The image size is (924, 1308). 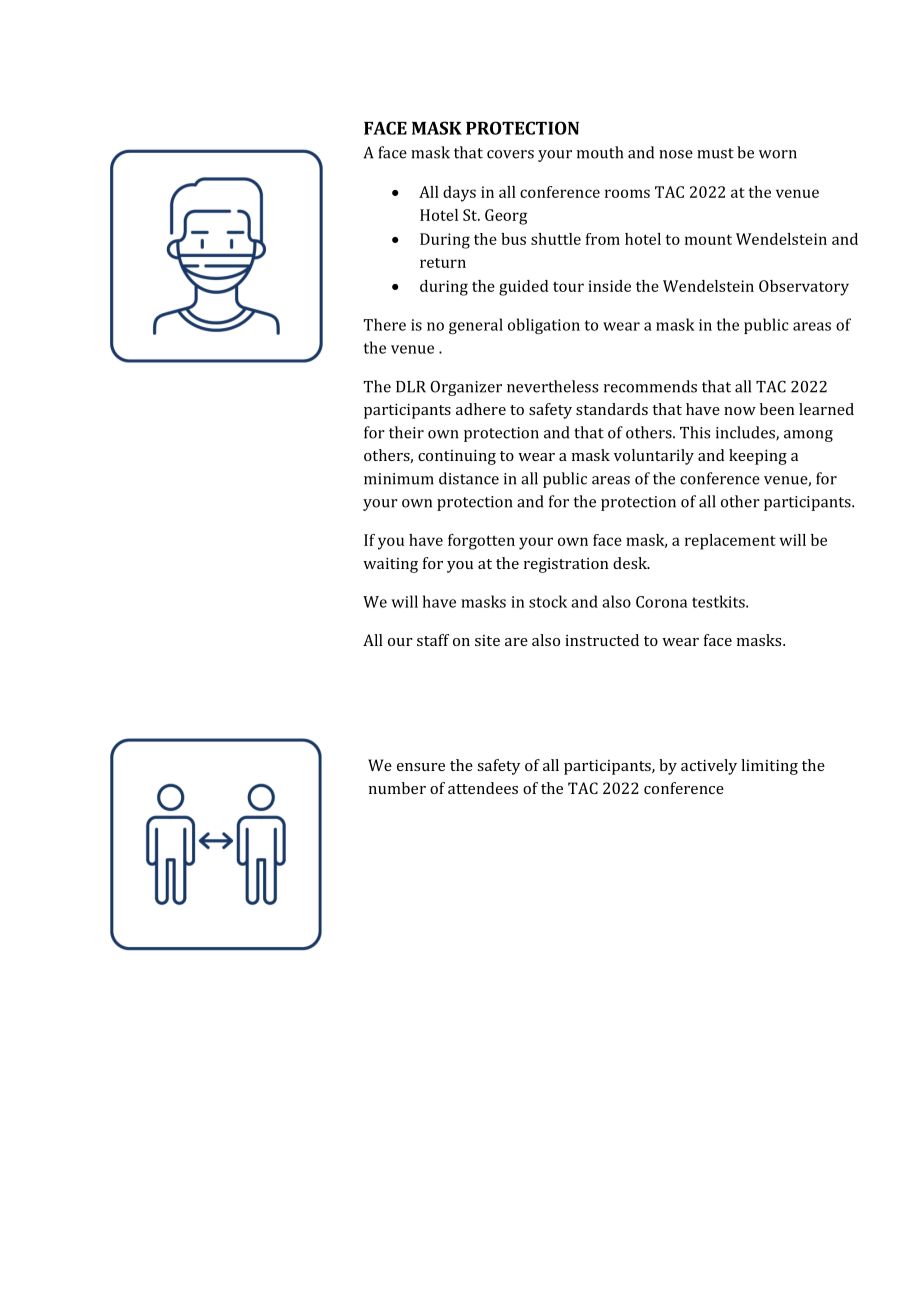 What do you see at coordinates (459, 194) in the screenshot?
I see `days` at bounding box center [459, 194].
